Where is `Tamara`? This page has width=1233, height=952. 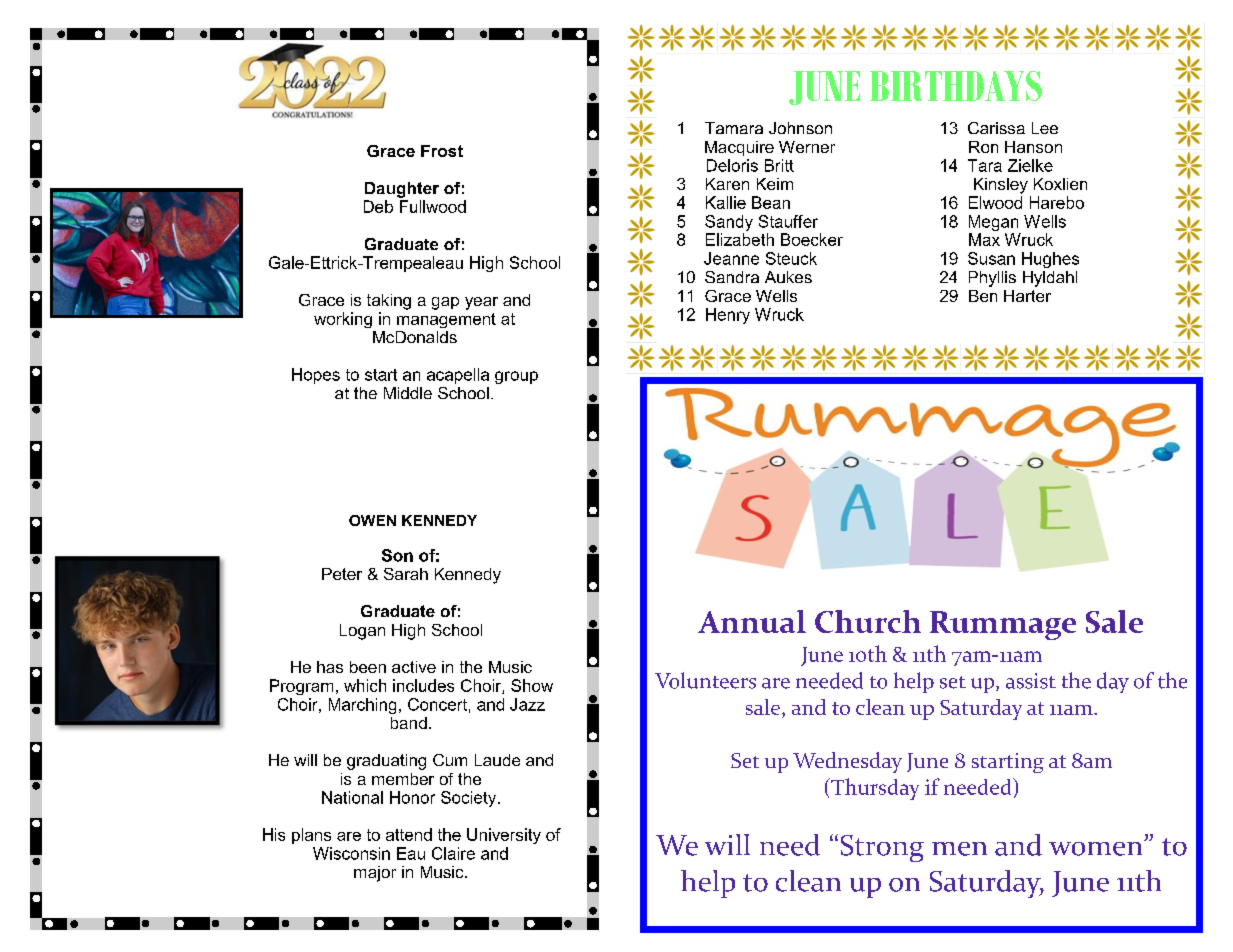 Tamara is located at coordinates (734, 128).
